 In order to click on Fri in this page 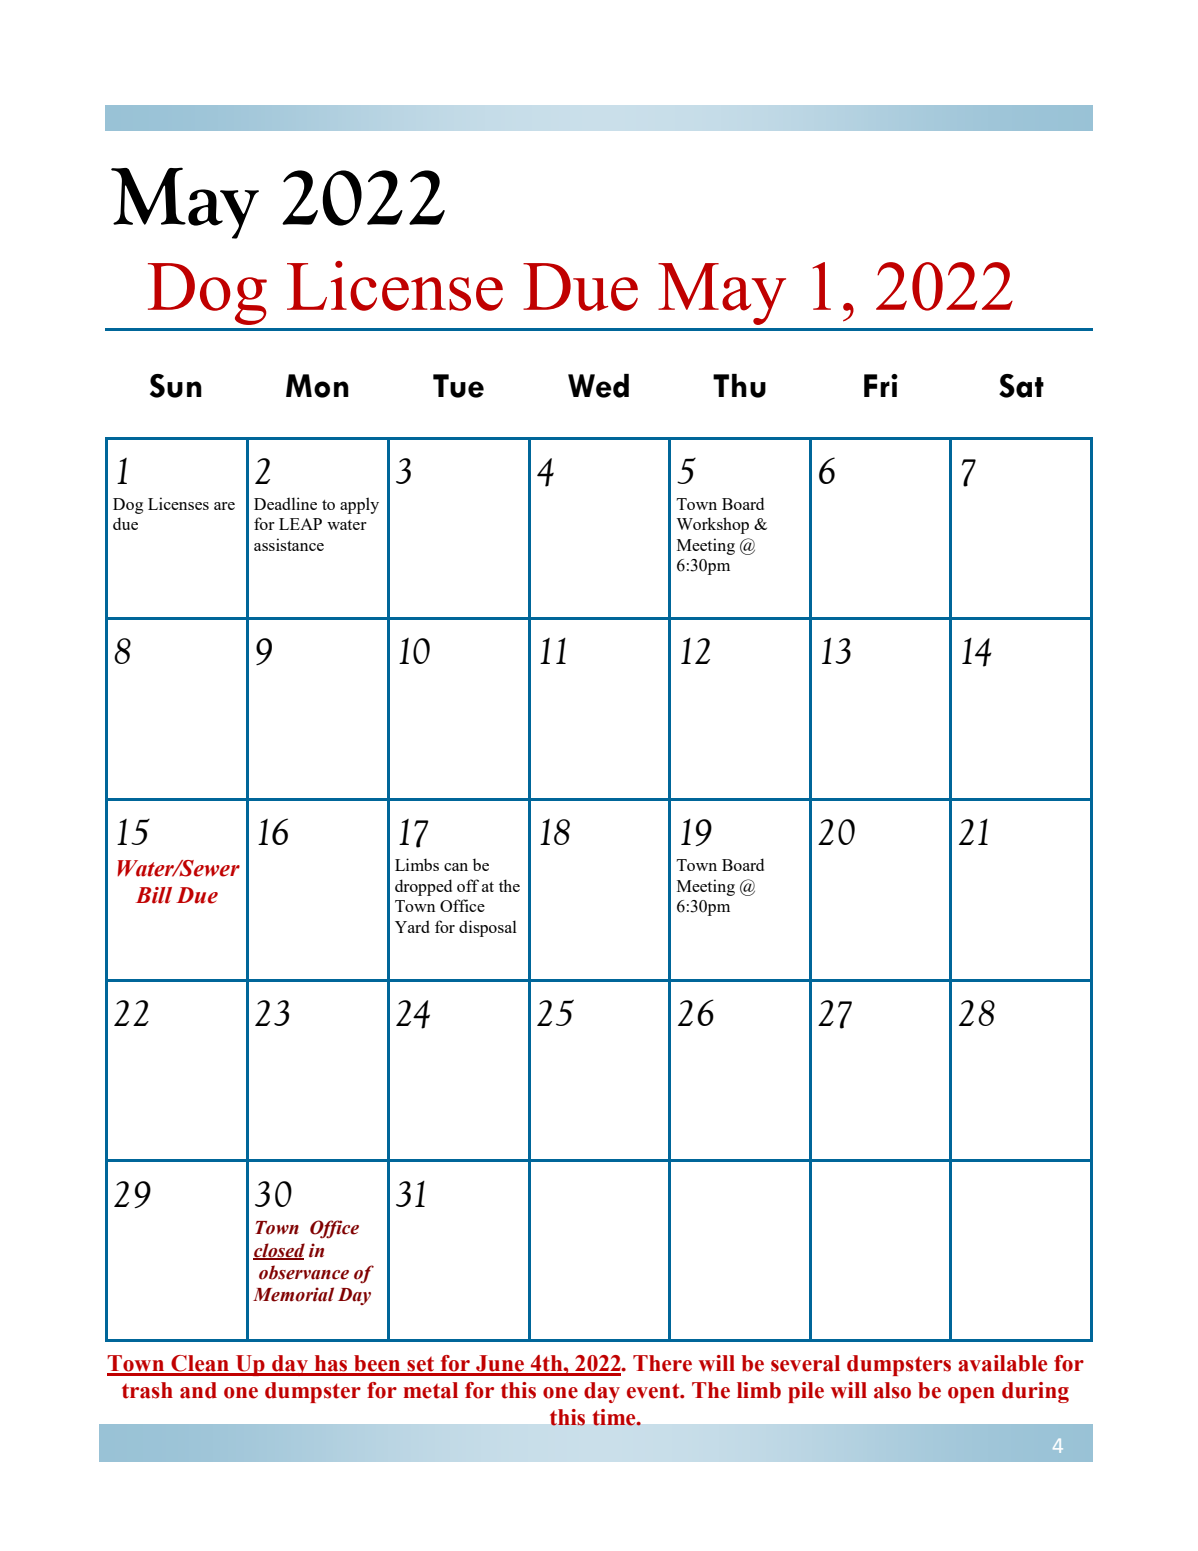, I will do `click(881, 385)`.
